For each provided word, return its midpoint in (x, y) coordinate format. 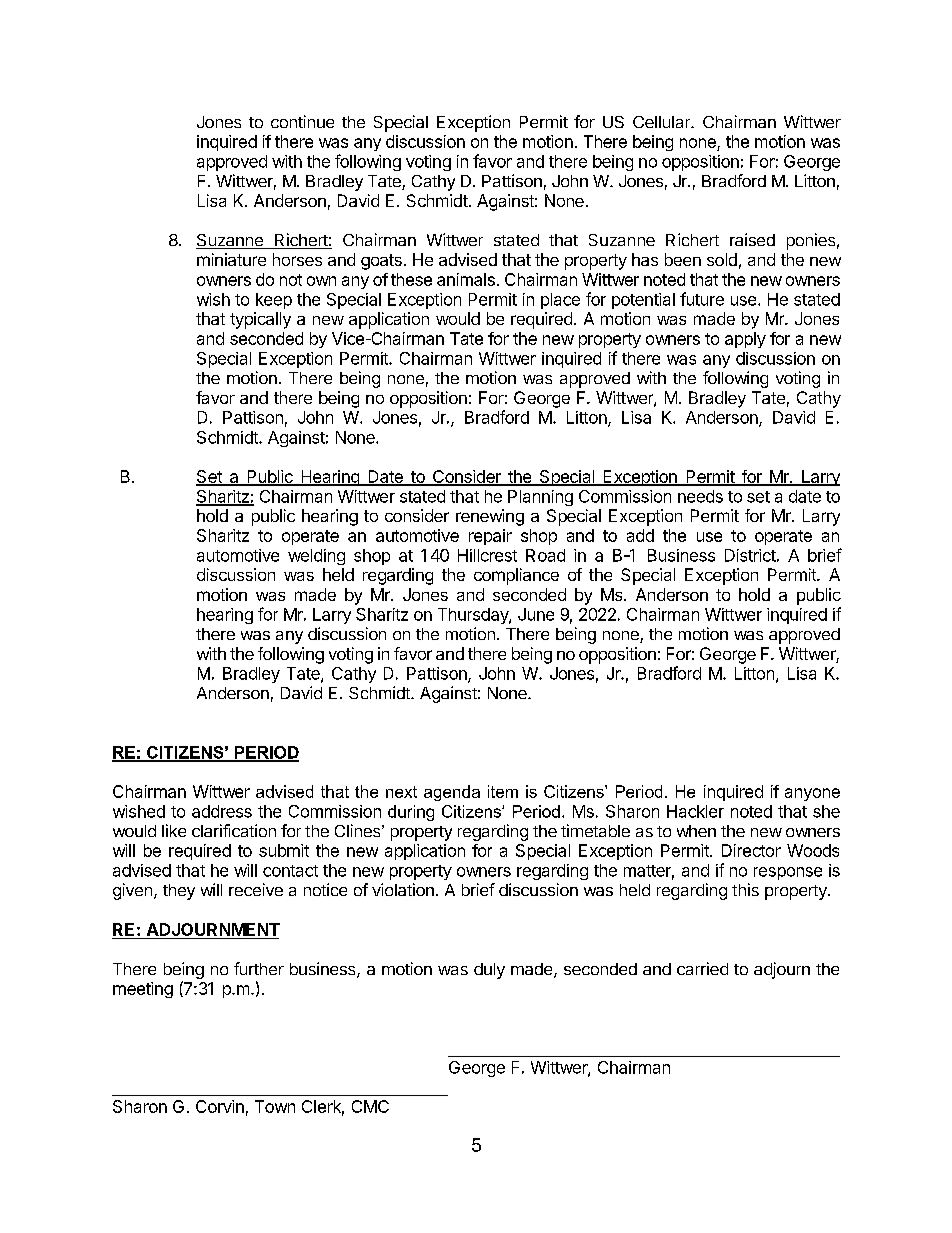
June (536, 614)
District (750, 555)
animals (466, 279)
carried (702, 968)
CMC (370, 1106)
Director (751, 850)
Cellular (662, 122)
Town (275, 1106)
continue (302, 121)
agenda (452, 793)
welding (316, 557)
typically (260, 320)
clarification (234, 830)
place (560, 301)
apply (745, 340)
